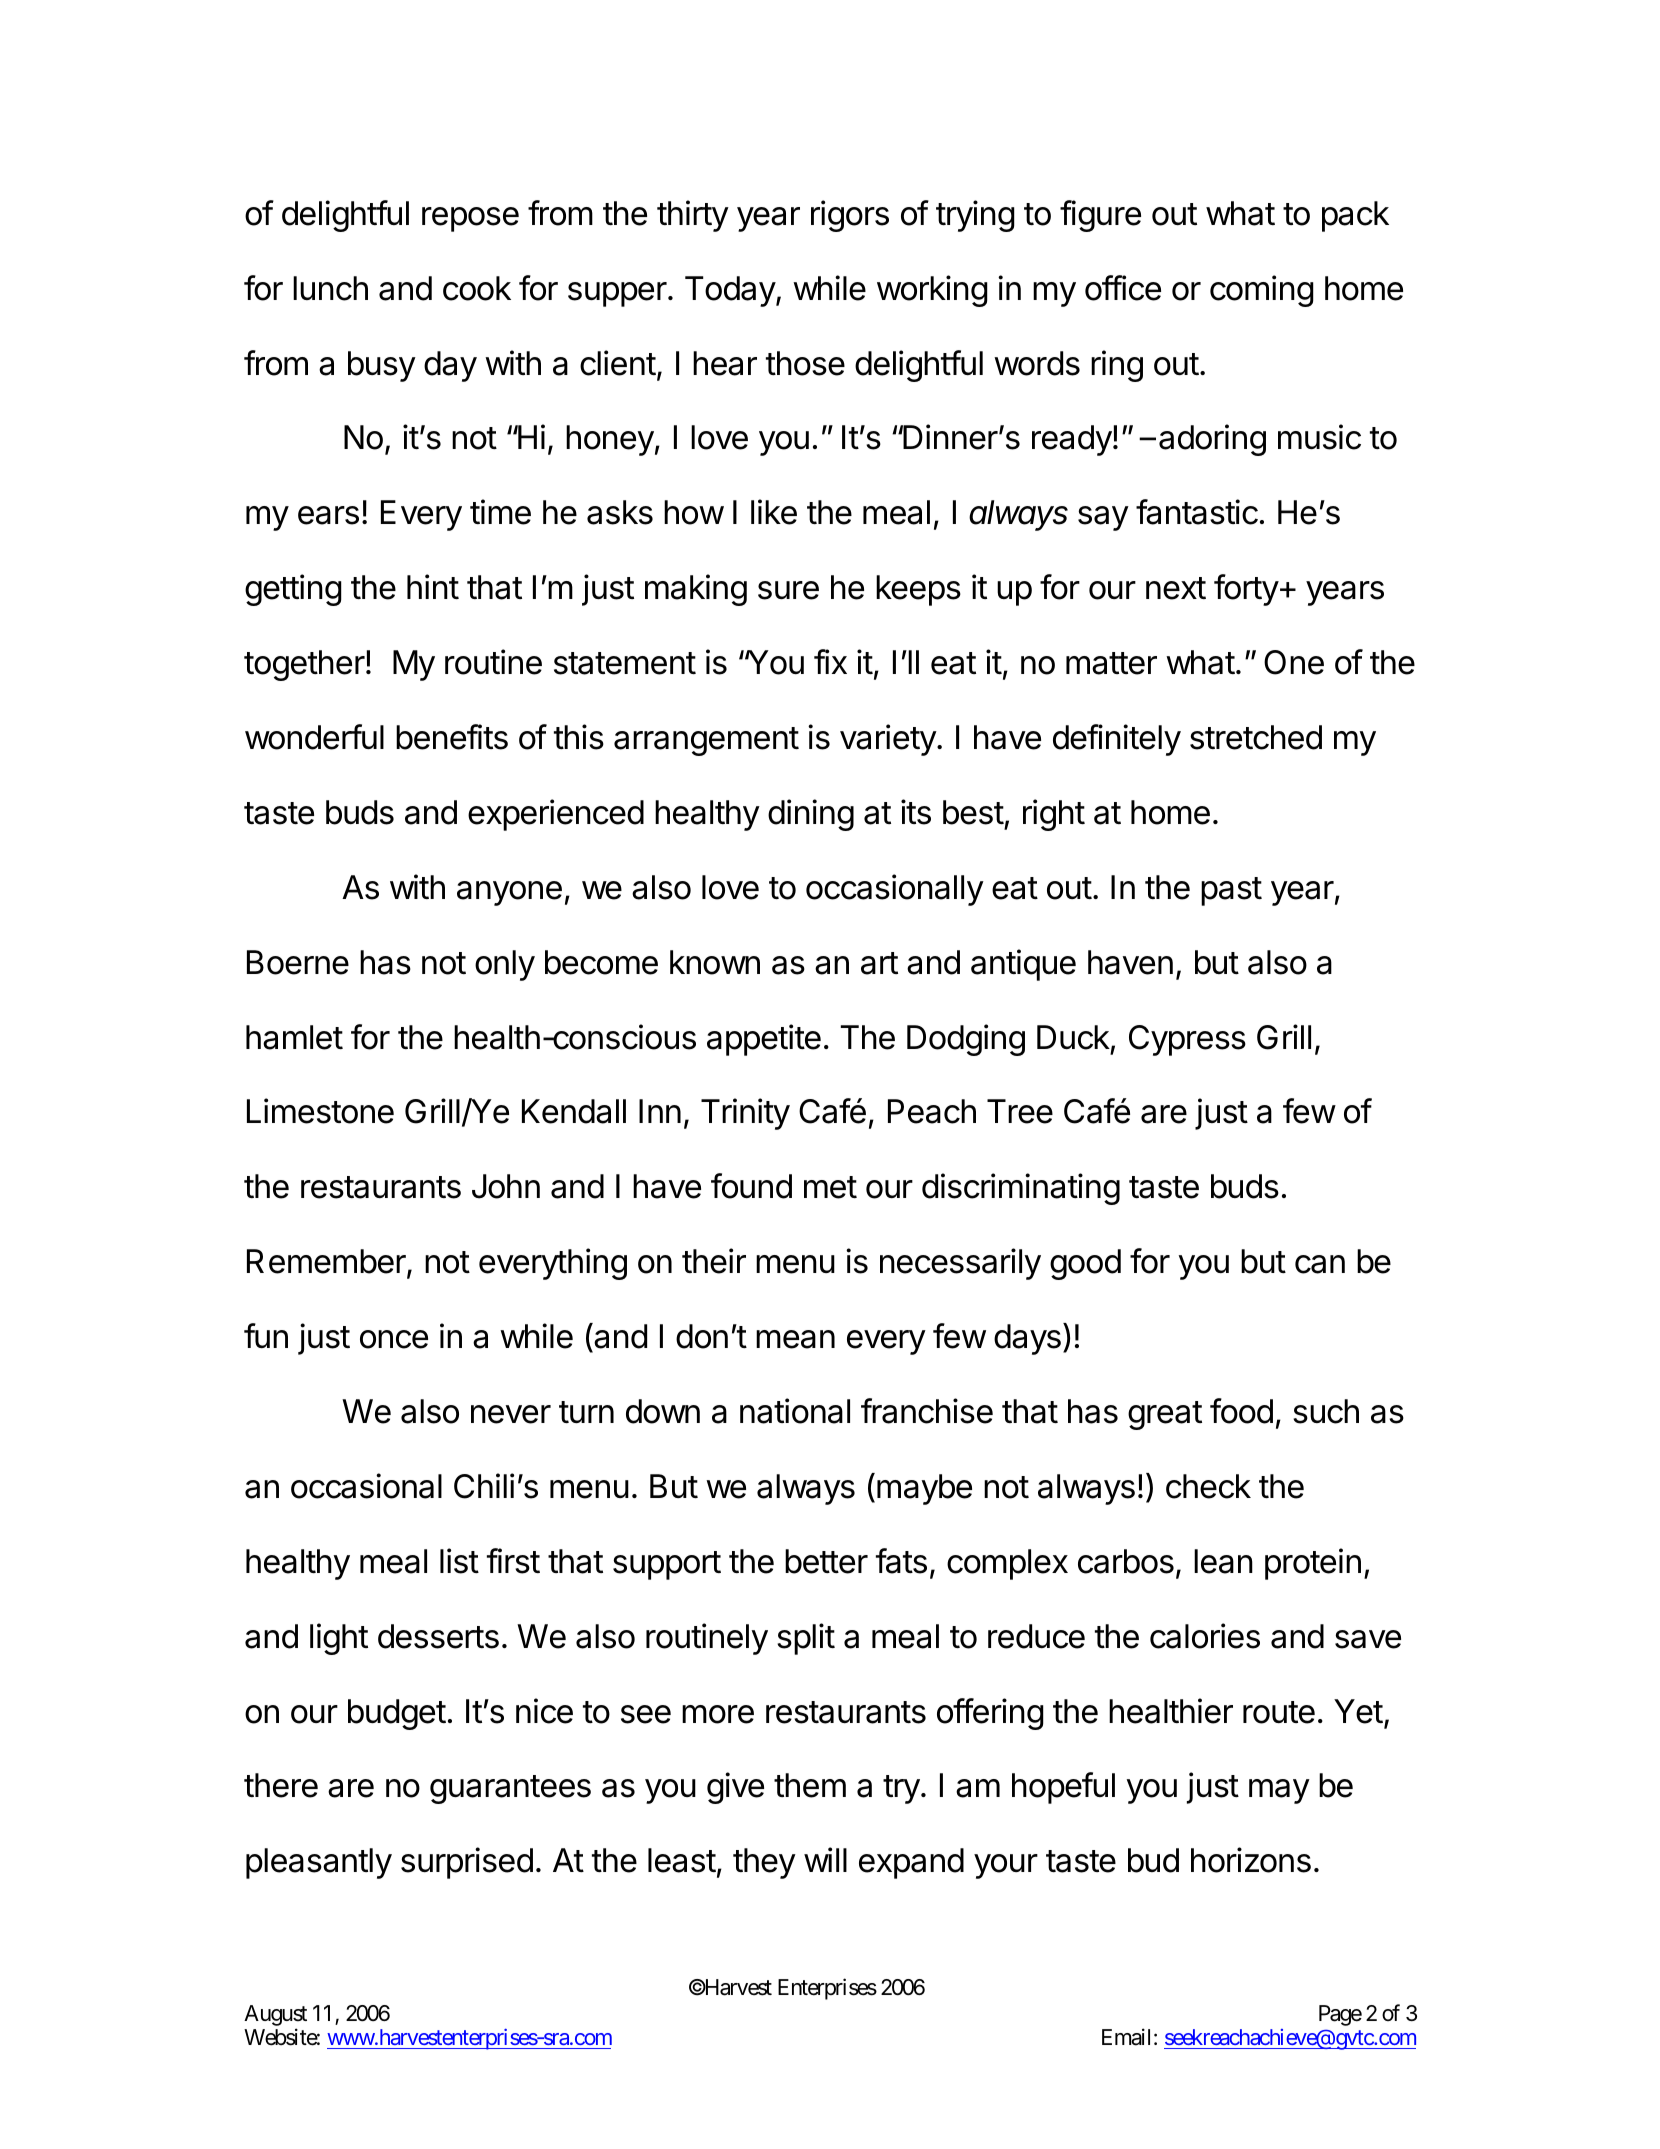 The image size is (1660, 2149). Describe the element at coordinates (1231, 891) in the page. I see `past` at that location.
